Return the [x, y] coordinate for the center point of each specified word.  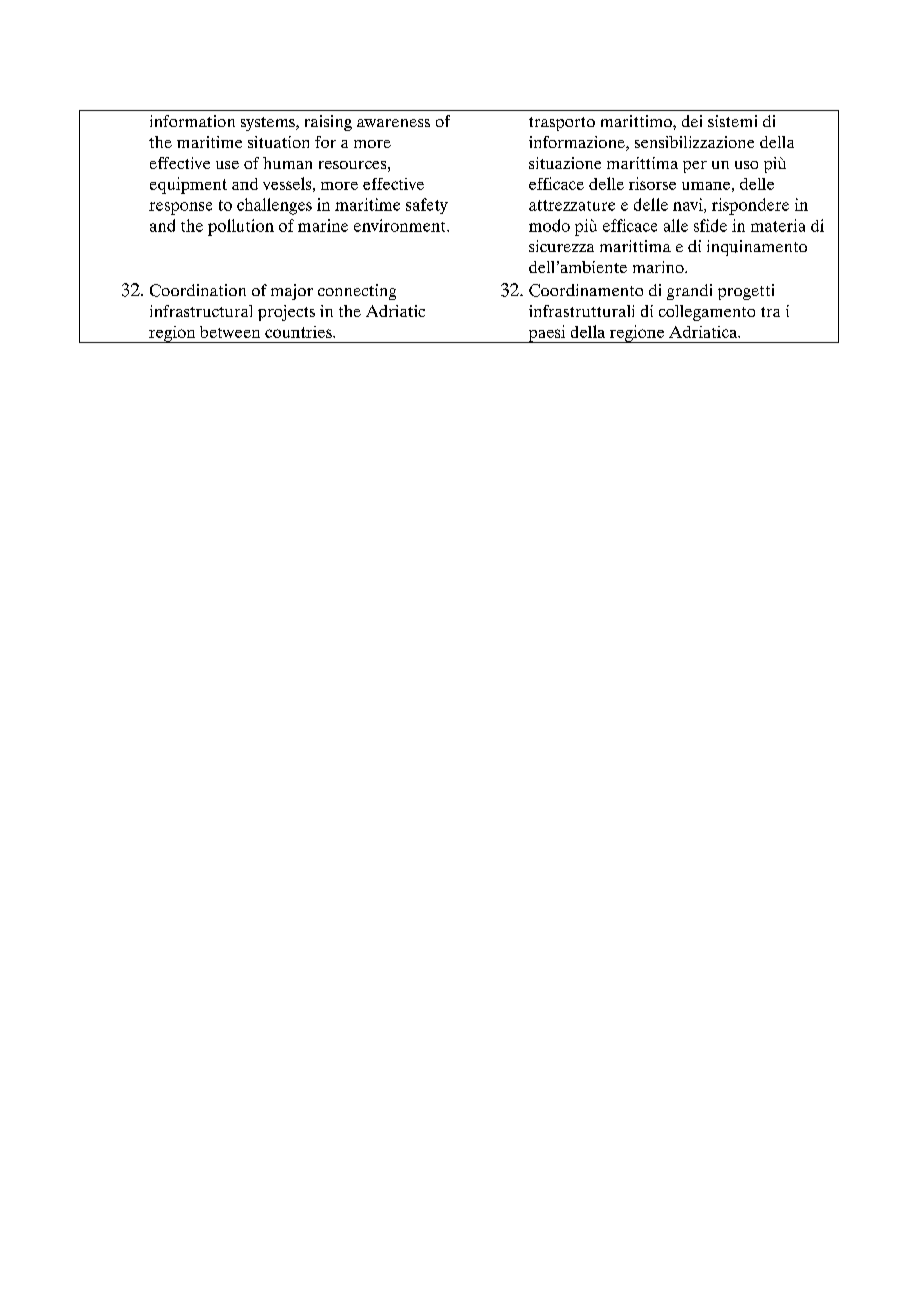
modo [549, 225]
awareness [393, 123]
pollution [241, 227]
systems [269, 124]
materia [778, 225]
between [230, 332]
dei [692, 121]
